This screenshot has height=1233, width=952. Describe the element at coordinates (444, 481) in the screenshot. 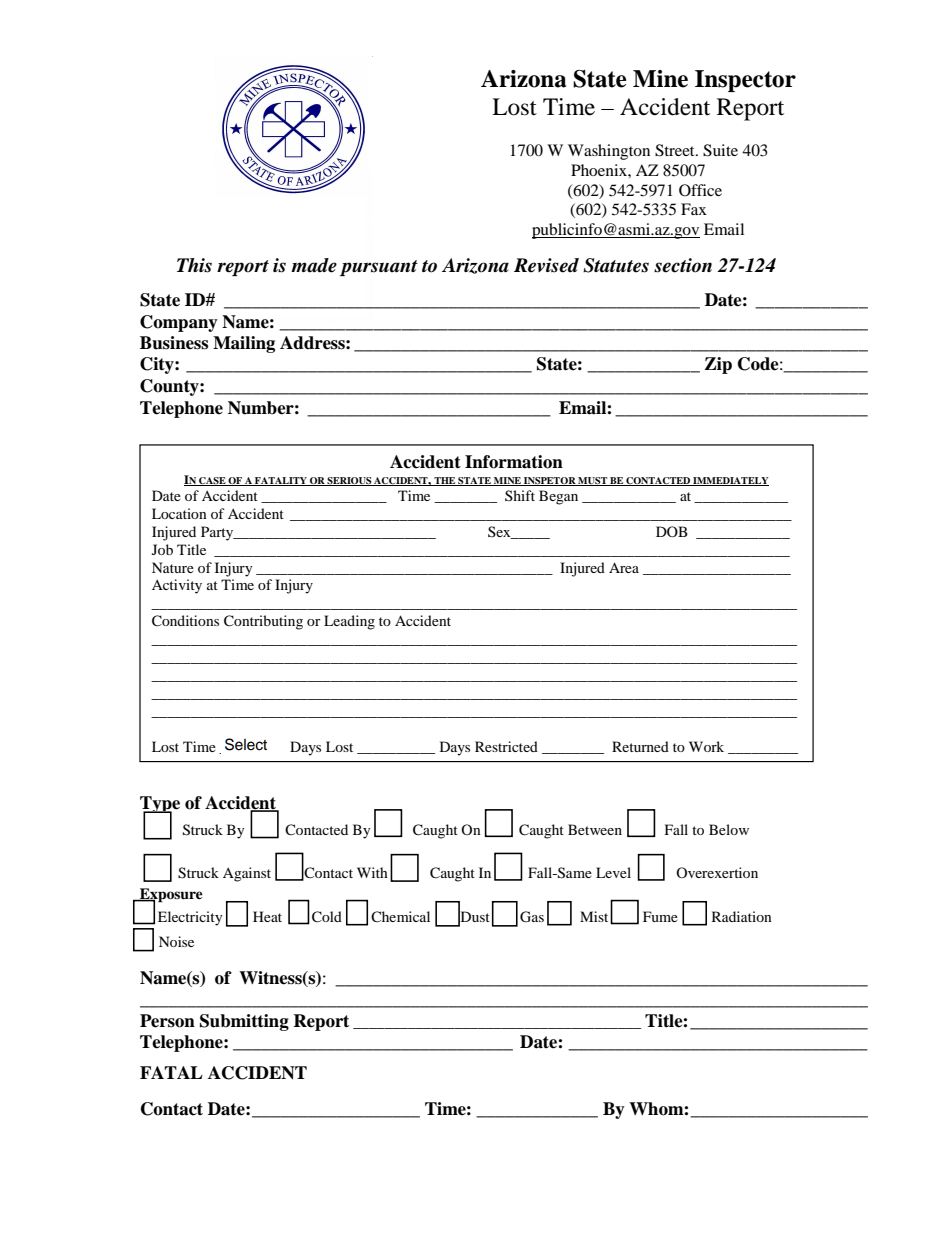

I see `THE` at that location.
